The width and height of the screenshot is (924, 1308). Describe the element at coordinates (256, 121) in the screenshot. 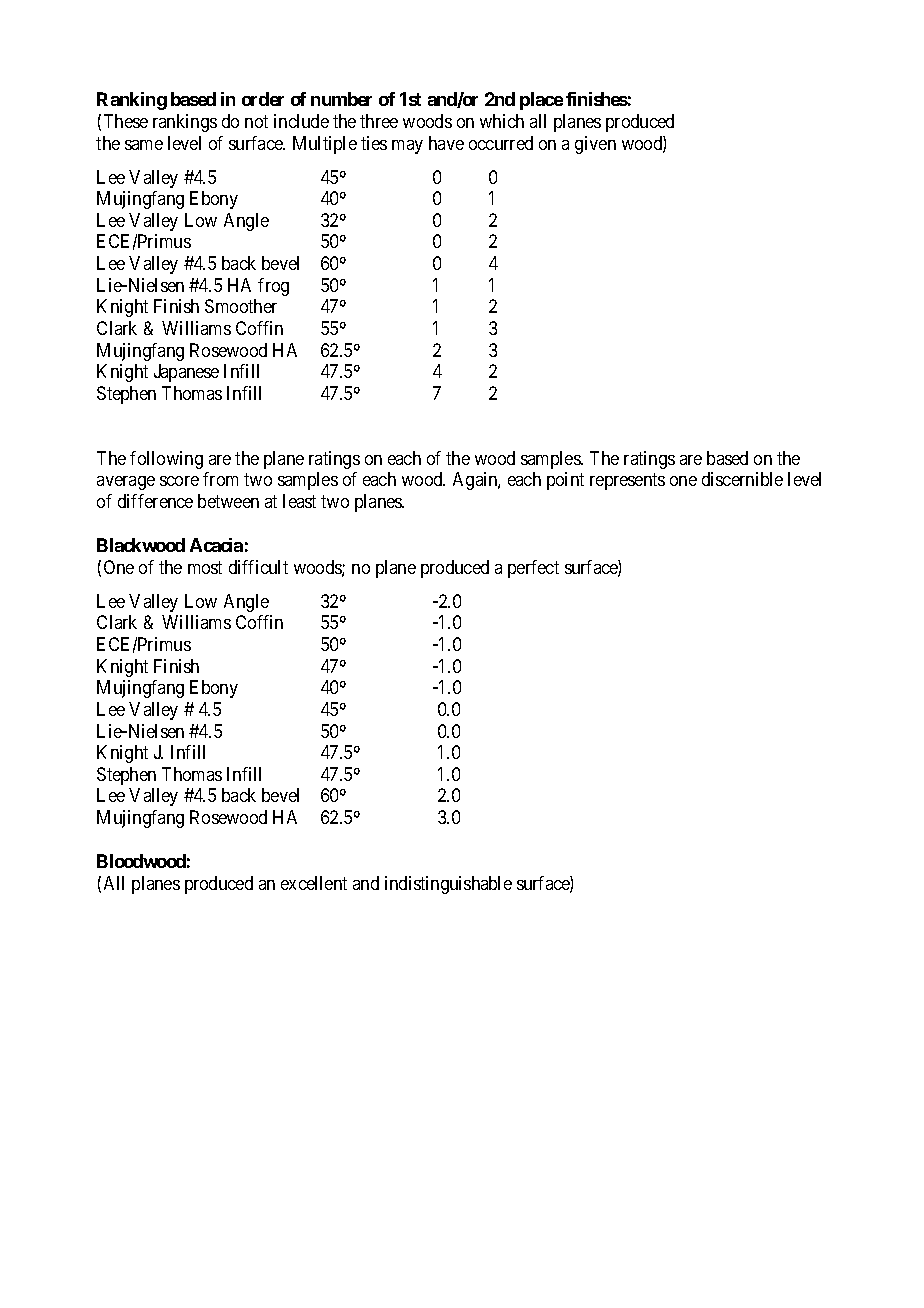

I see `not` at that location.
